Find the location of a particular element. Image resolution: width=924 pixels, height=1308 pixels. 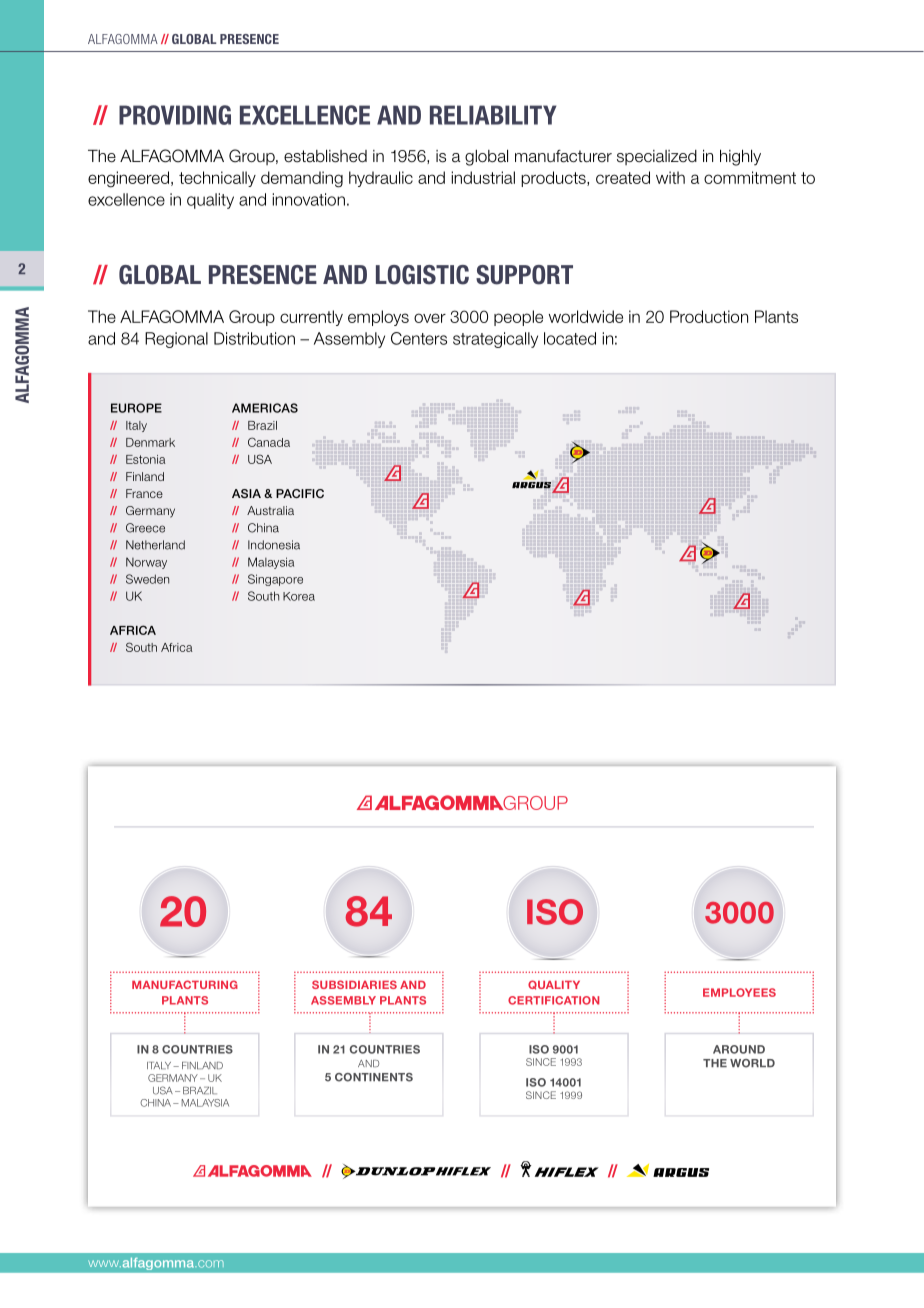

EMPLOYEES is located at coordinates (739, 992).
